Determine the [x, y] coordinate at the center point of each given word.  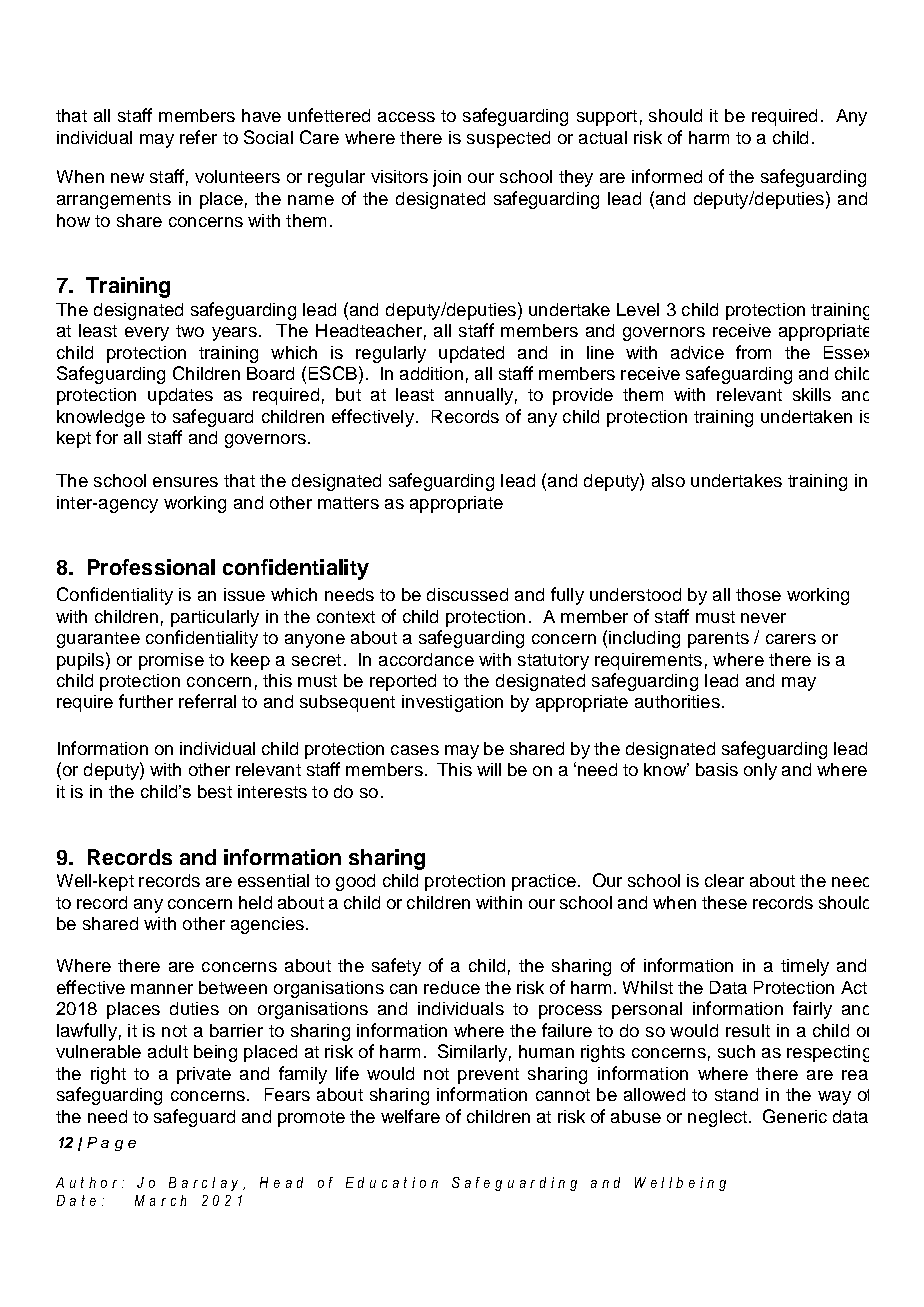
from [753, 352]
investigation [452, 703]
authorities [677, 701]
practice [544, 882]
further [146, 701]
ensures [185, 482]
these [724, 902]
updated [471, 354]
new [127, 178]
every [147, 334]
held [255, 902]
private [204, 1075]
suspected [508, 139]
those [758, 594]
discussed [467, 594]
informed [667, 176]
